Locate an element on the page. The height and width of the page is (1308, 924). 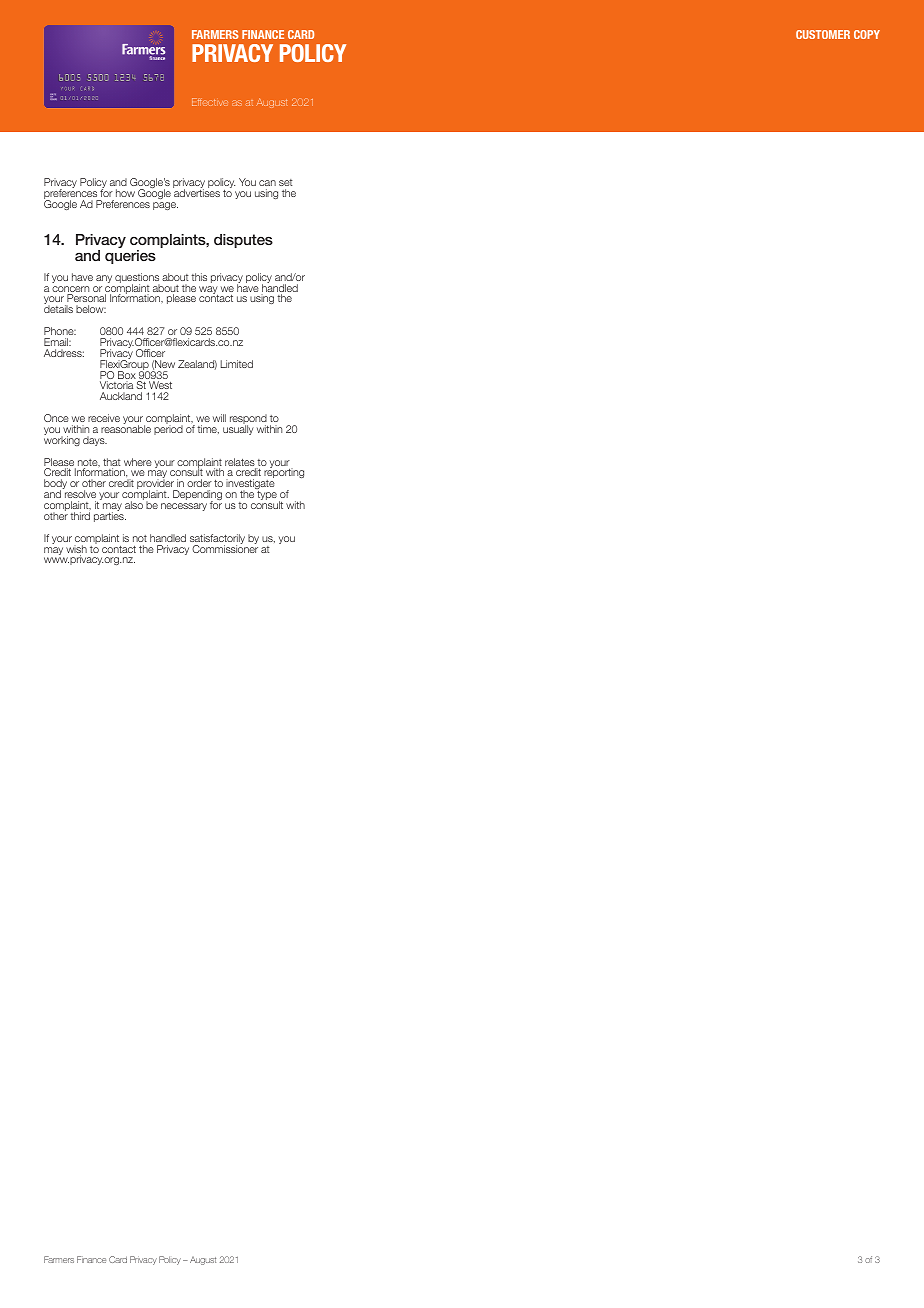
COPY is located at coordinates (867, 34).
